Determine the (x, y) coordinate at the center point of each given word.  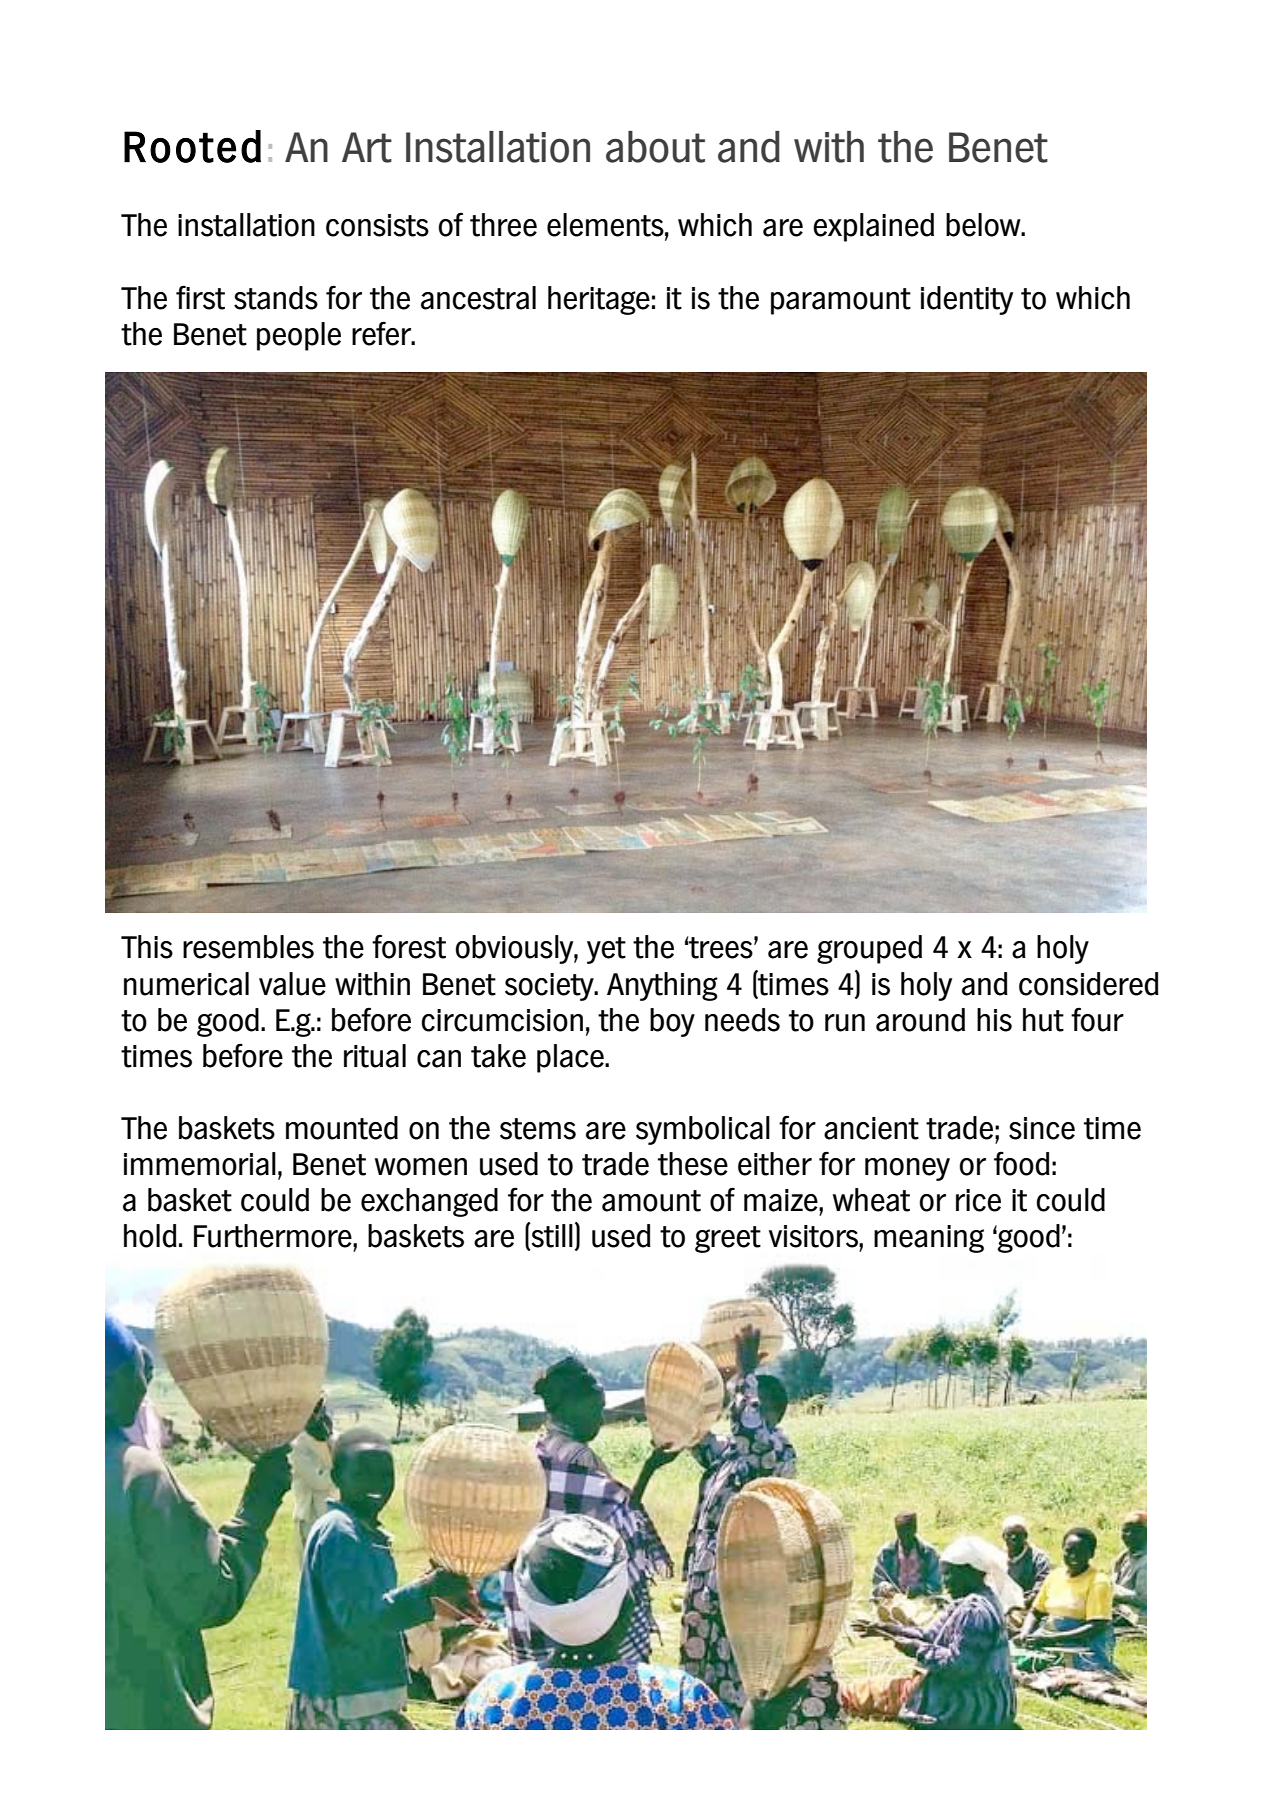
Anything (662, 986)
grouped (869, 949)
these (693, 1164)
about (655, 147)
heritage (599, 300)
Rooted (192, 146)
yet (606, 950)
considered (1089, 984)
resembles (248, 947)
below (984, 225)
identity (967, 300)
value (292, 984)
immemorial (200, 1164)
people (299, 336)
